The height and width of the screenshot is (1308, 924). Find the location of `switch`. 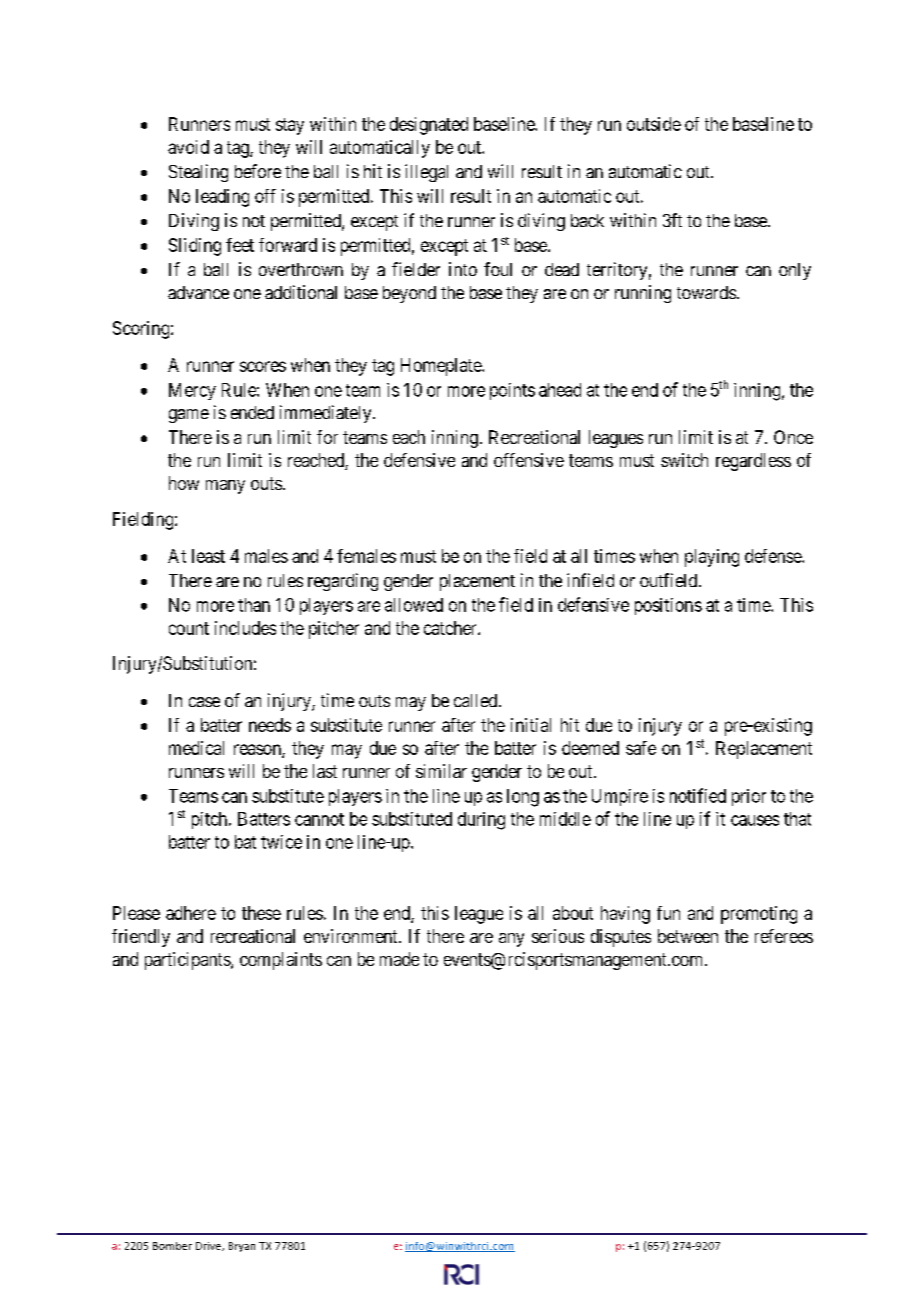

switch is located at coordinates (684, 460).
